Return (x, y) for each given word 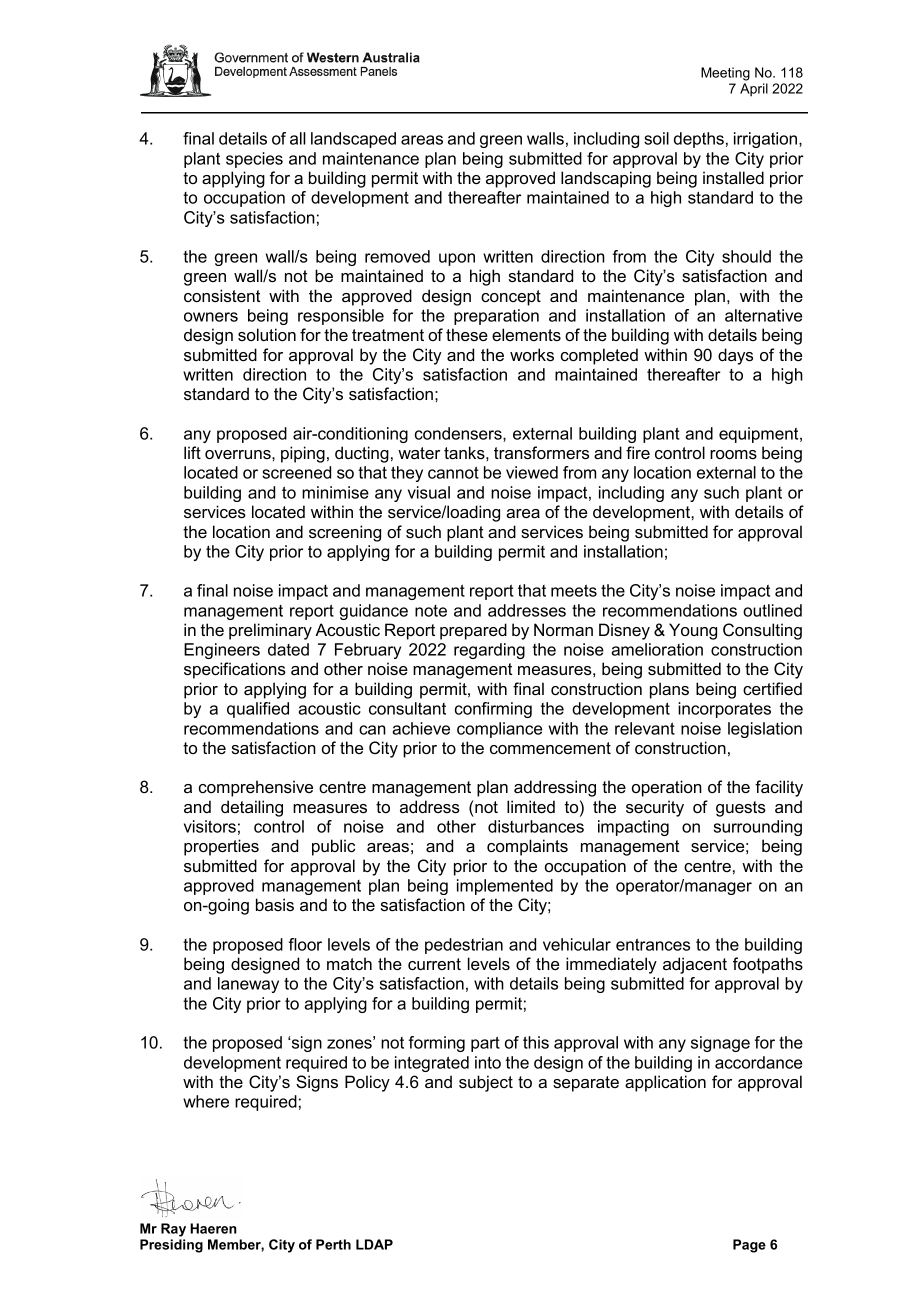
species (254, 160)
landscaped (353, 140)
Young (693, 631)
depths (699, 140)
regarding (489, 651)
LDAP (374, 1244)
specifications (235, 670)
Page (749, 1246)
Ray (173, 1230)
